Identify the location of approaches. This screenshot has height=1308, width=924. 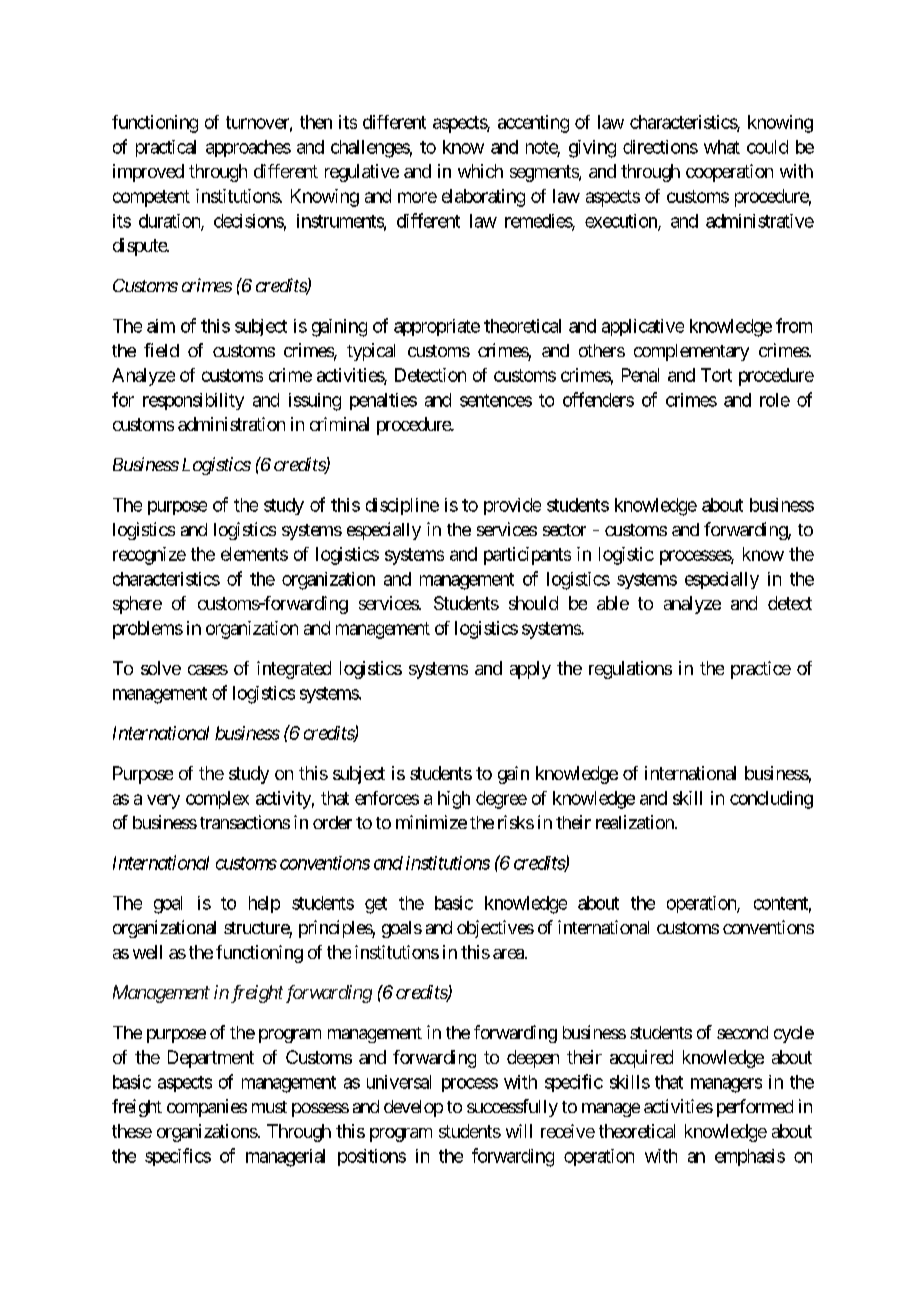
(248, 148).
